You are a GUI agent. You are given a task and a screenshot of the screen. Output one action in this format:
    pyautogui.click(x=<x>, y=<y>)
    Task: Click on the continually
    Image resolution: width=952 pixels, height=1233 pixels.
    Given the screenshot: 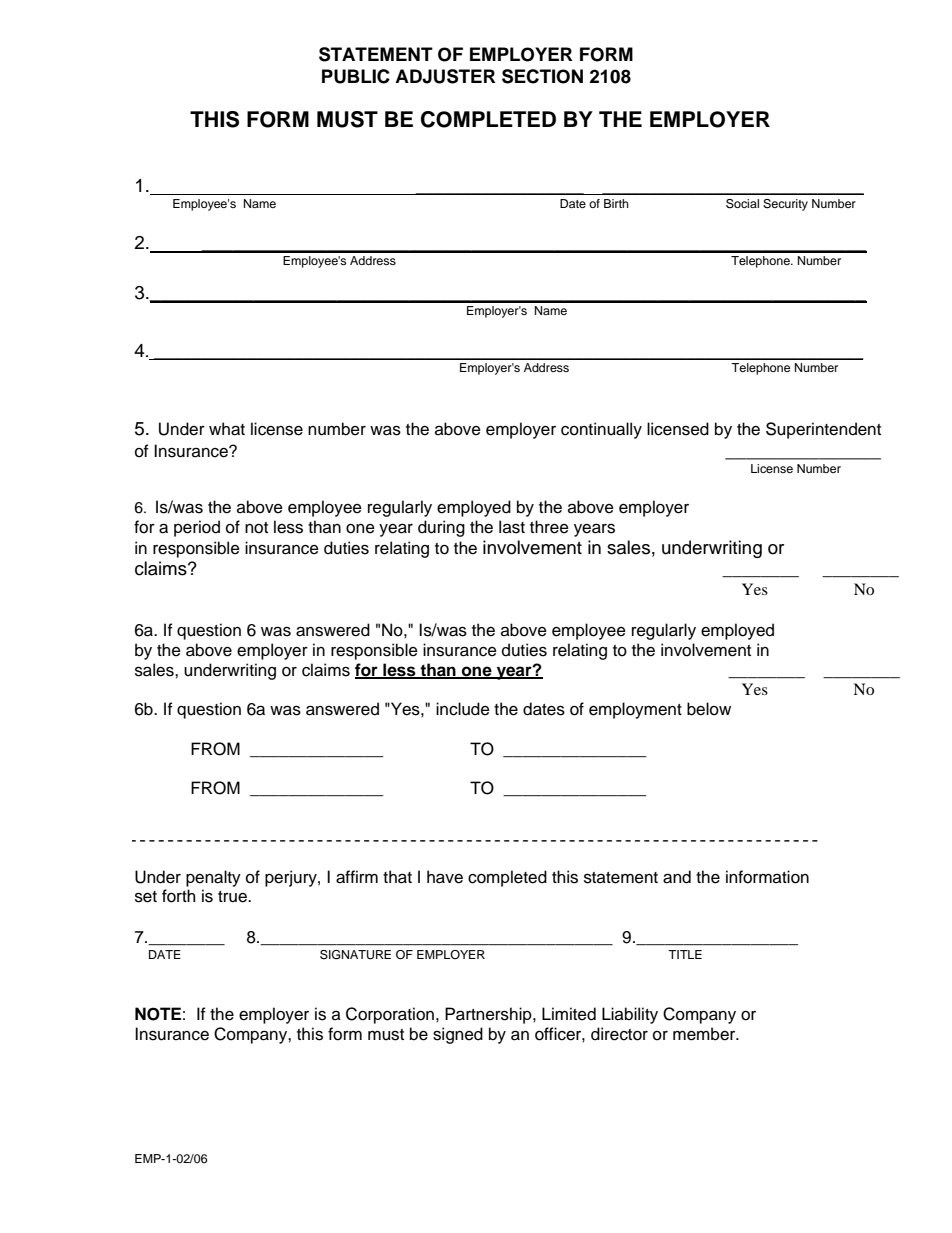 What is the action you would take?
    pyautogui.click(x=601, y=430)
